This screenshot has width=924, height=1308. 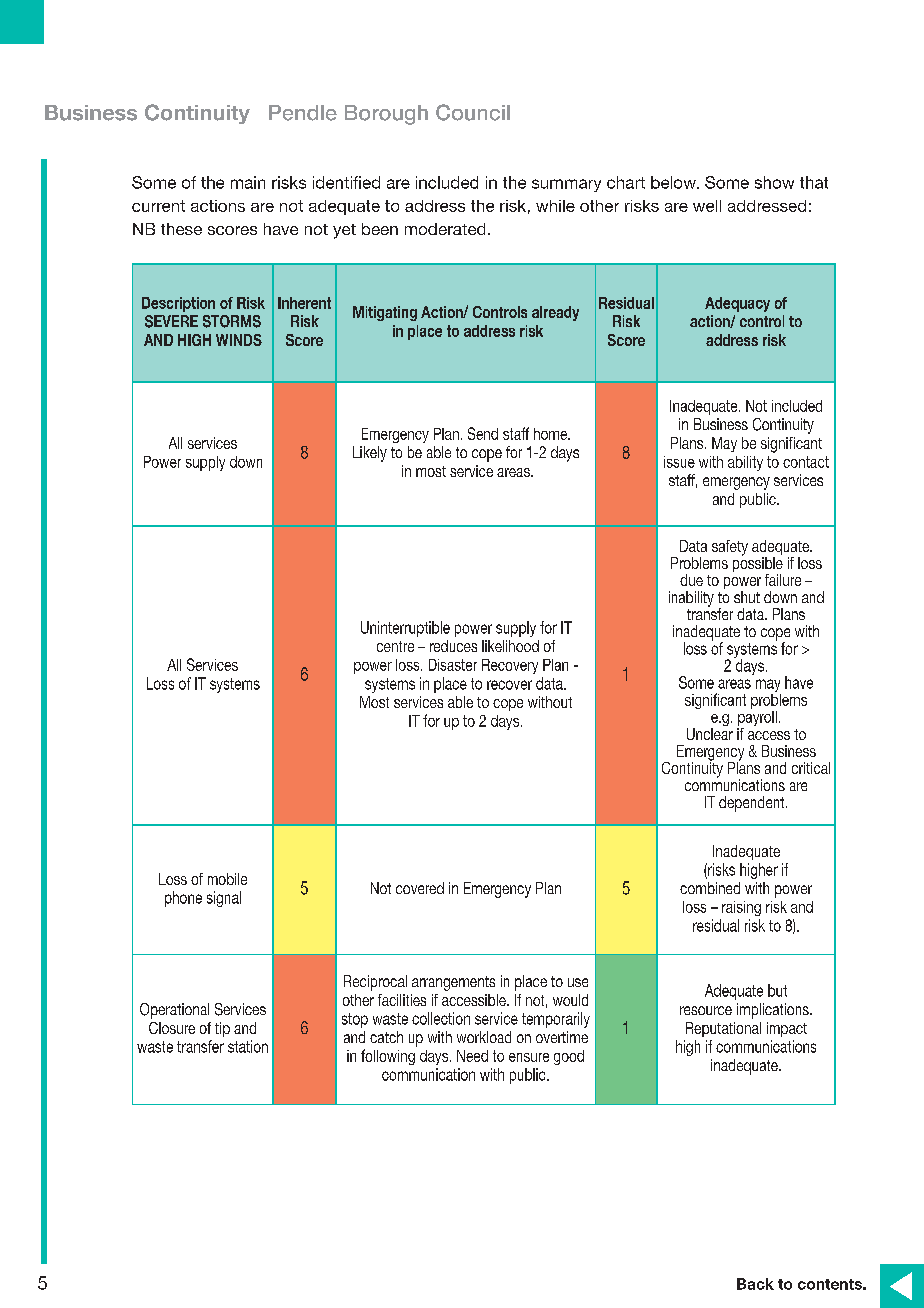 I want to click on station, so click(x=248, y=1046).
